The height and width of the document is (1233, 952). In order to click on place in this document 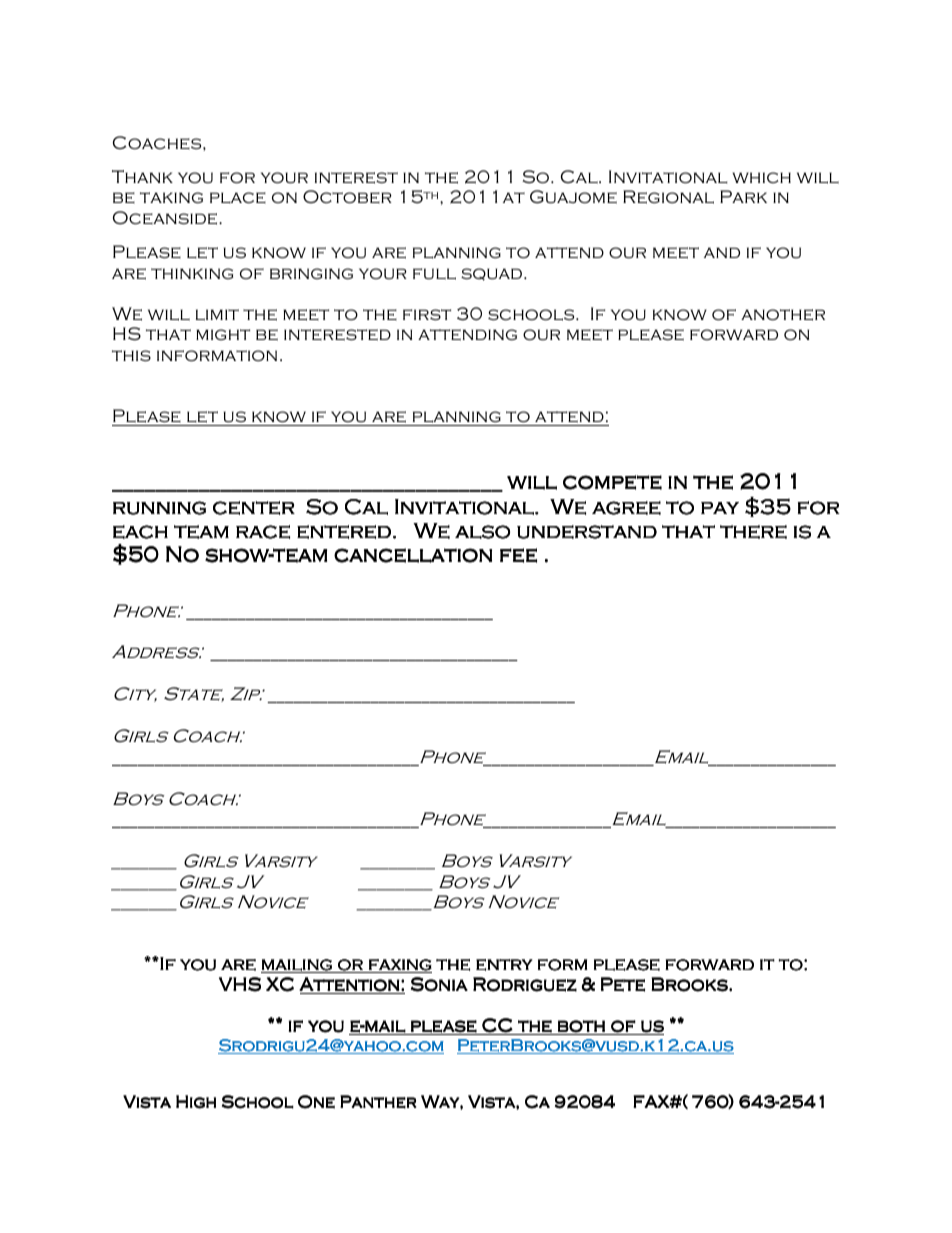, I will do `click(238, 198)`.
